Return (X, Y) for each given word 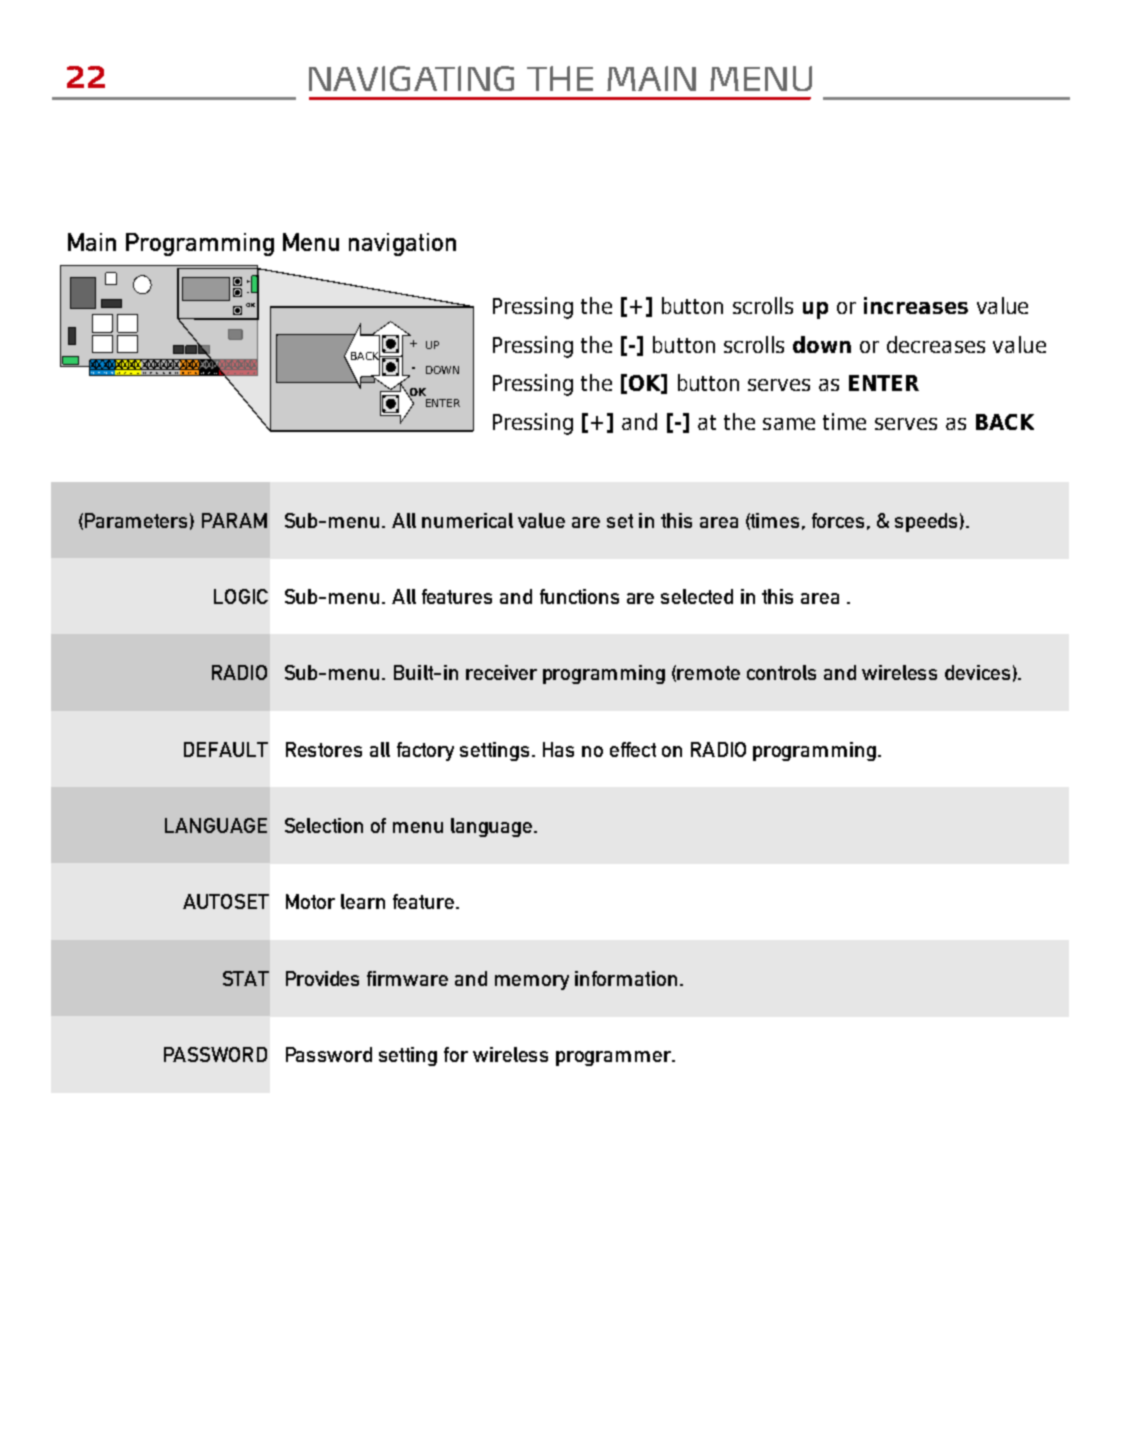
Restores (324, 749)
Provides (322, 978)
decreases (936, 344)
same (789, 424)
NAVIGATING (411, 78)
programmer (615, 1058)
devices (977, 672)
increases (916, 305)
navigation (402, 244)
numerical (467, 520)
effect (633, 749)
